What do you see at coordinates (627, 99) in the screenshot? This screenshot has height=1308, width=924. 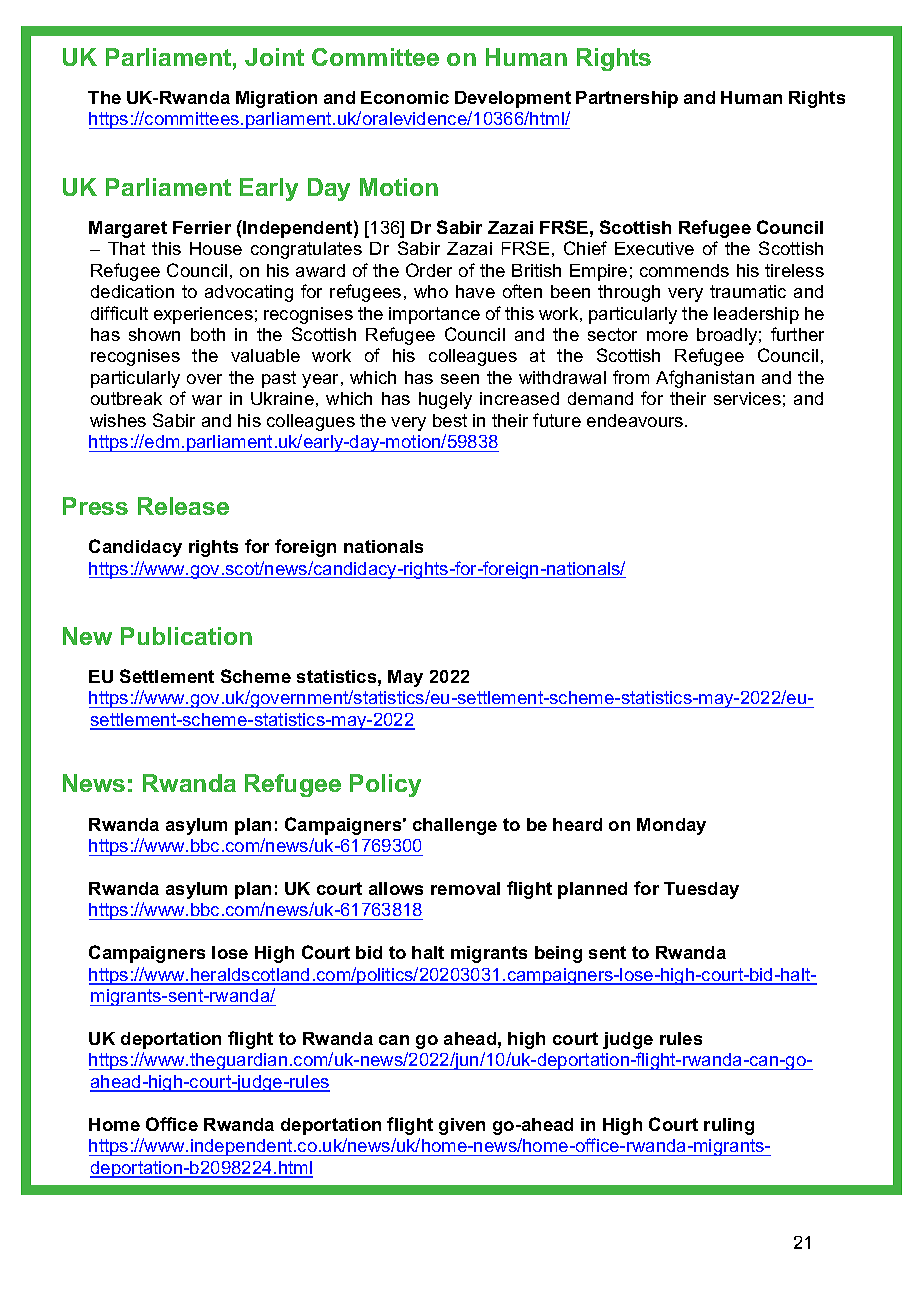 I see `Partnership` at bounding box center [627, 99].
